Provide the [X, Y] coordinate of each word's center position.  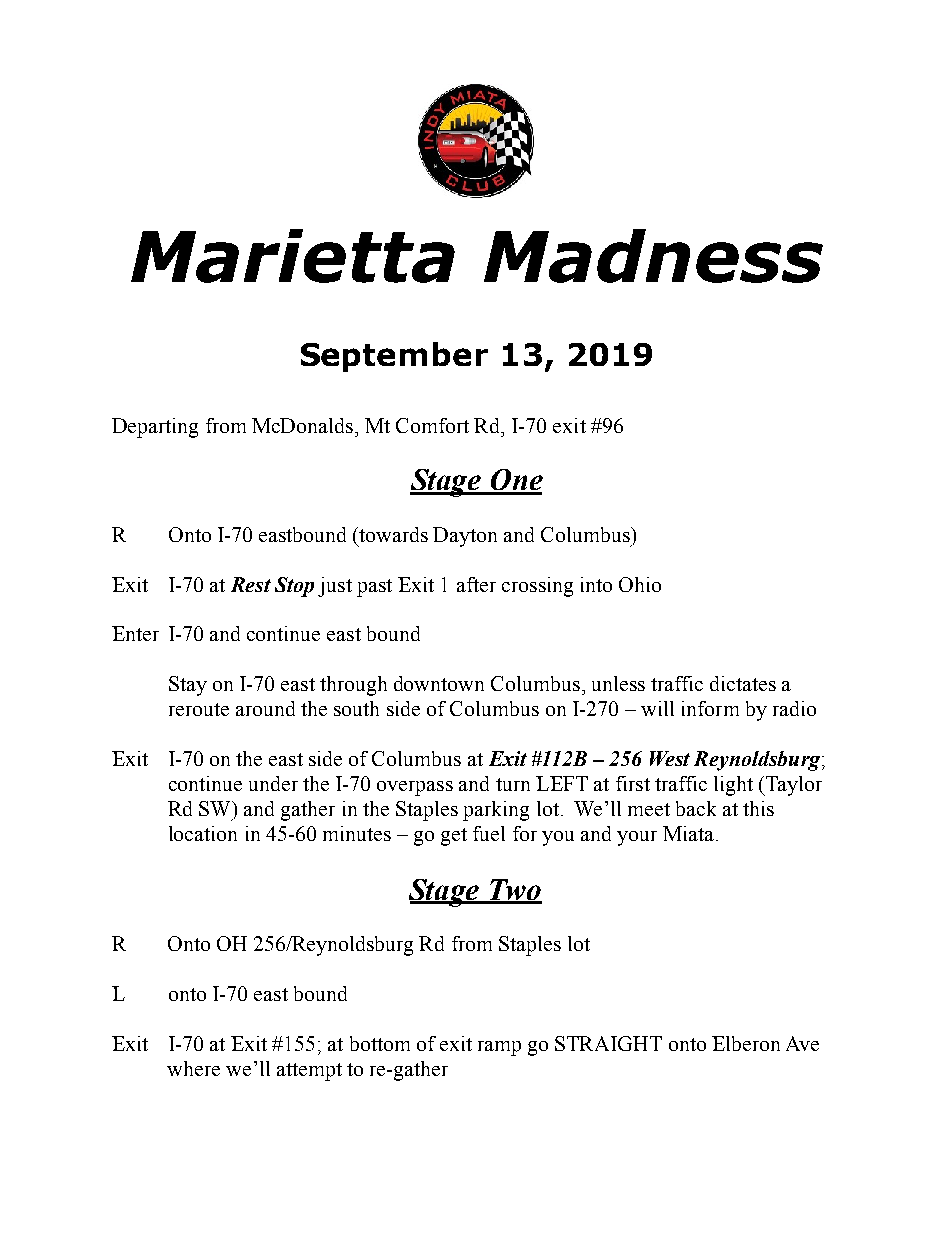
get [454, 837]
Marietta [293, 256]
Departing [155, 428]
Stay [188, 686]
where [193, 1068]
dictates [743, 683]
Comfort [432, 425]
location [203, 833]
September [394, 357]
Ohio [640, 584]
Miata [688, 833]
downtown [439, 683]
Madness [653, 256]
